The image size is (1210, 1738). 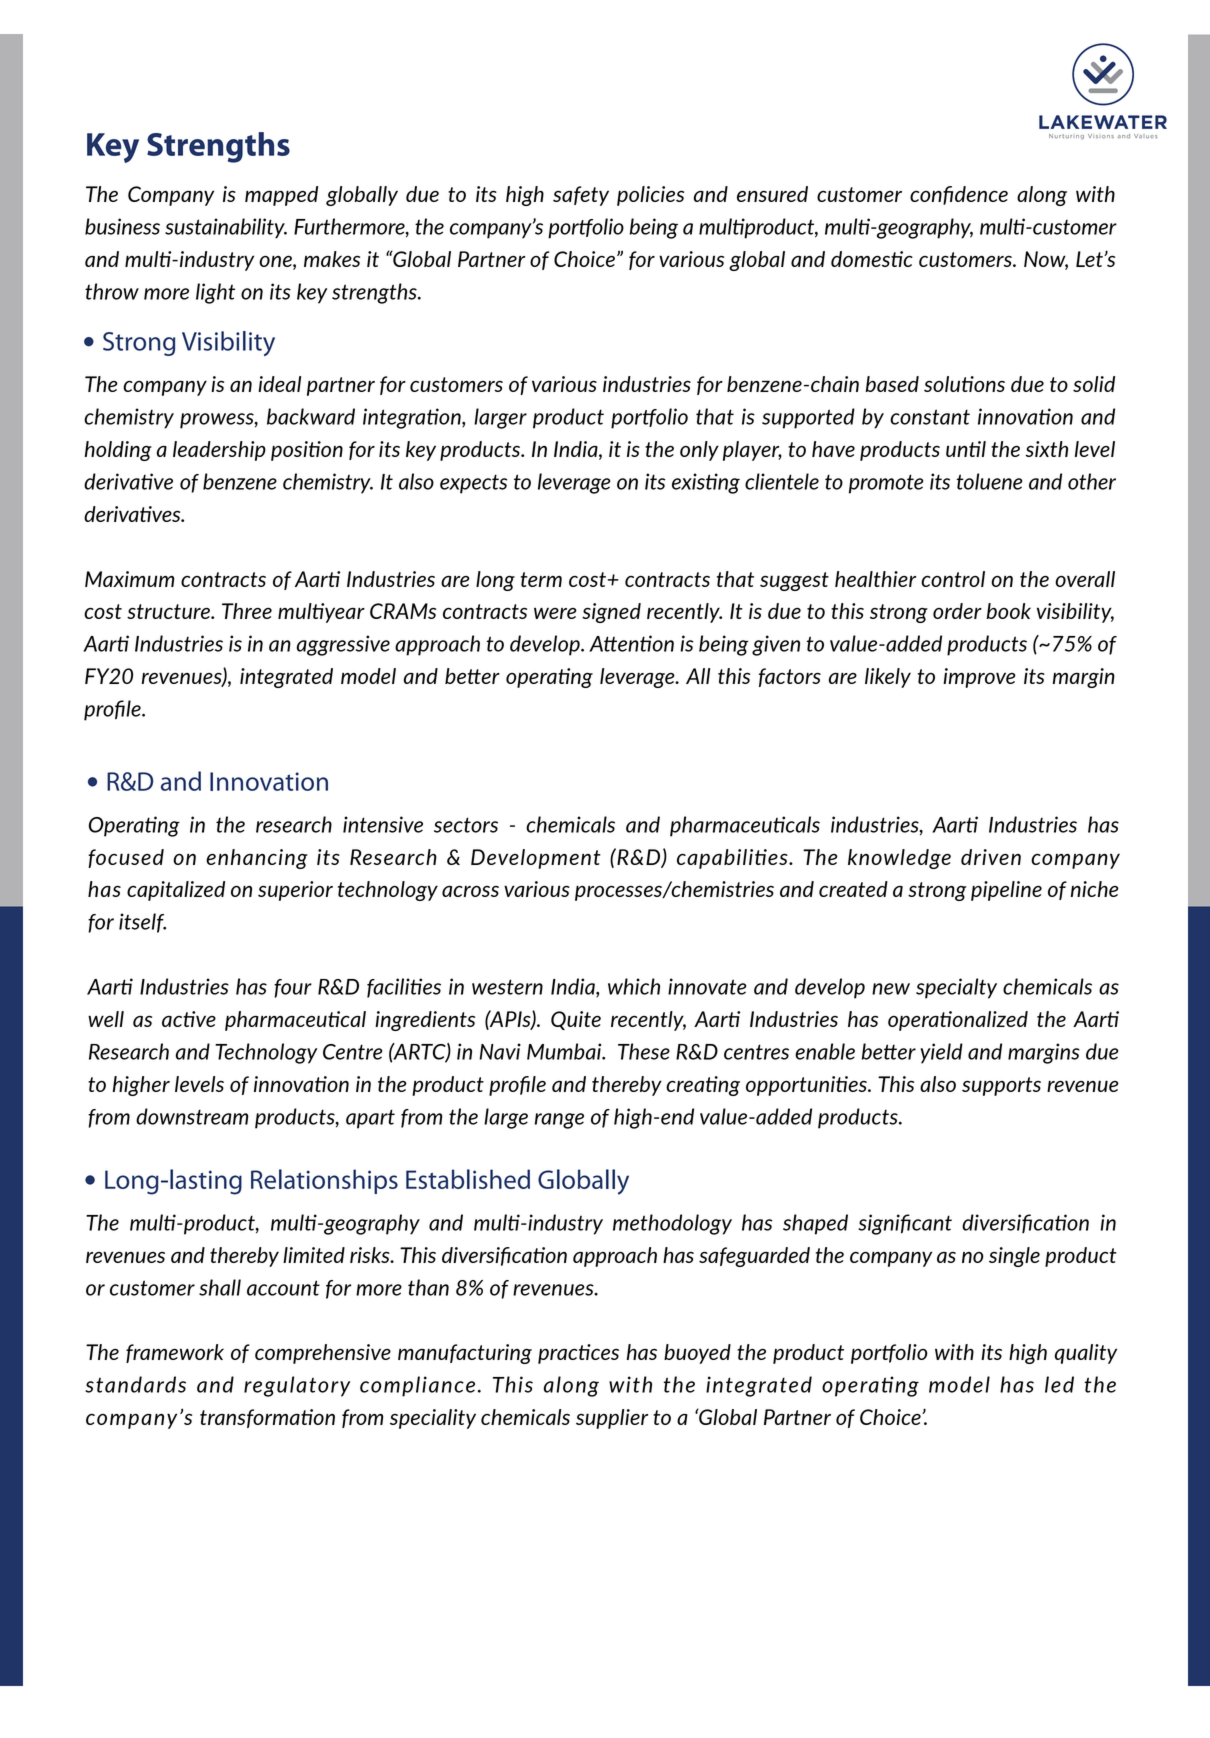 I want to click on domestic, so click(x=872, y=259).
